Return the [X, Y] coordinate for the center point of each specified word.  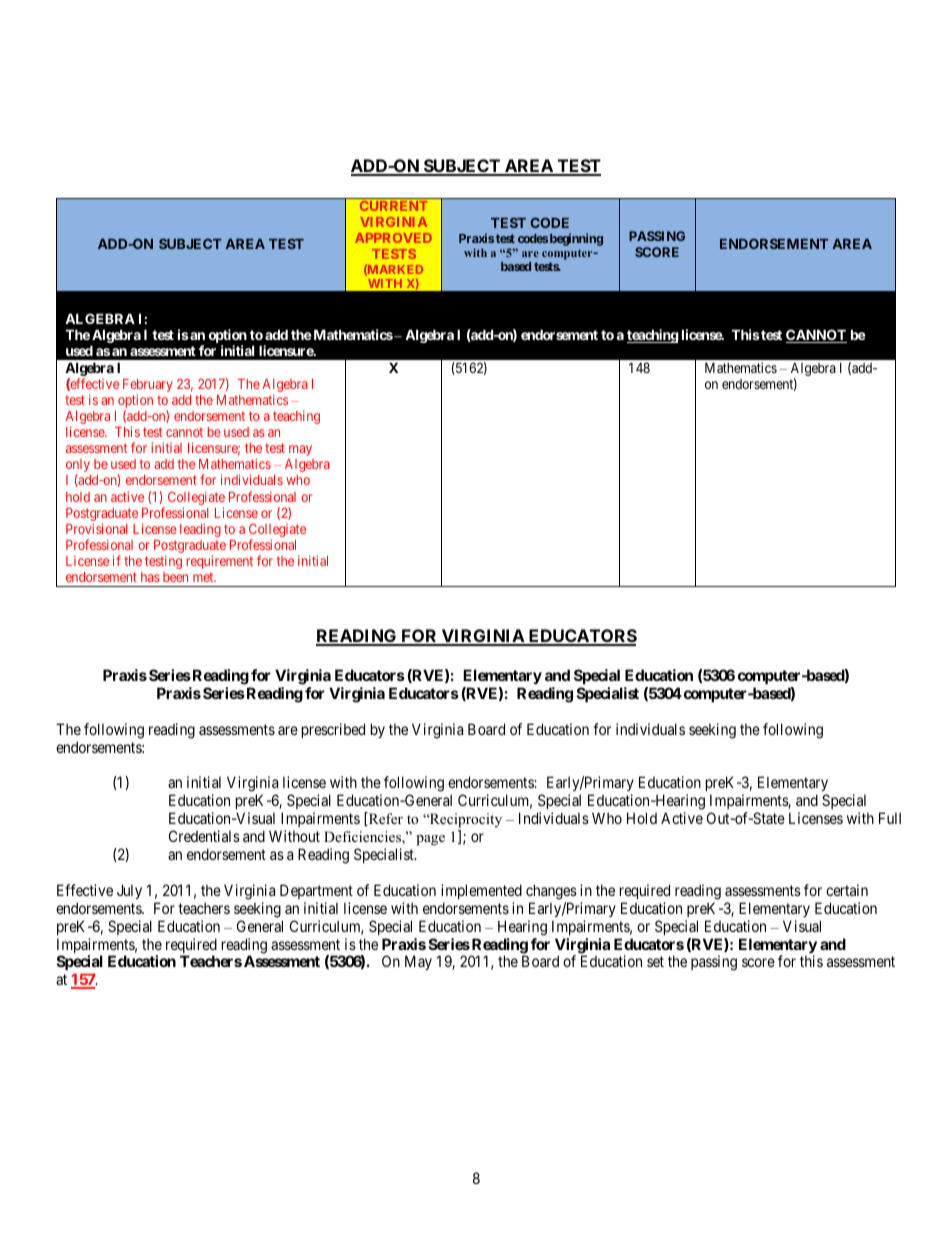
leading [200, 530]
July [129, 891]
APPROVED [393, 238]
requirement [219, 562]
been [175, 577]
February [148, 387]
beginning [576, 239]
